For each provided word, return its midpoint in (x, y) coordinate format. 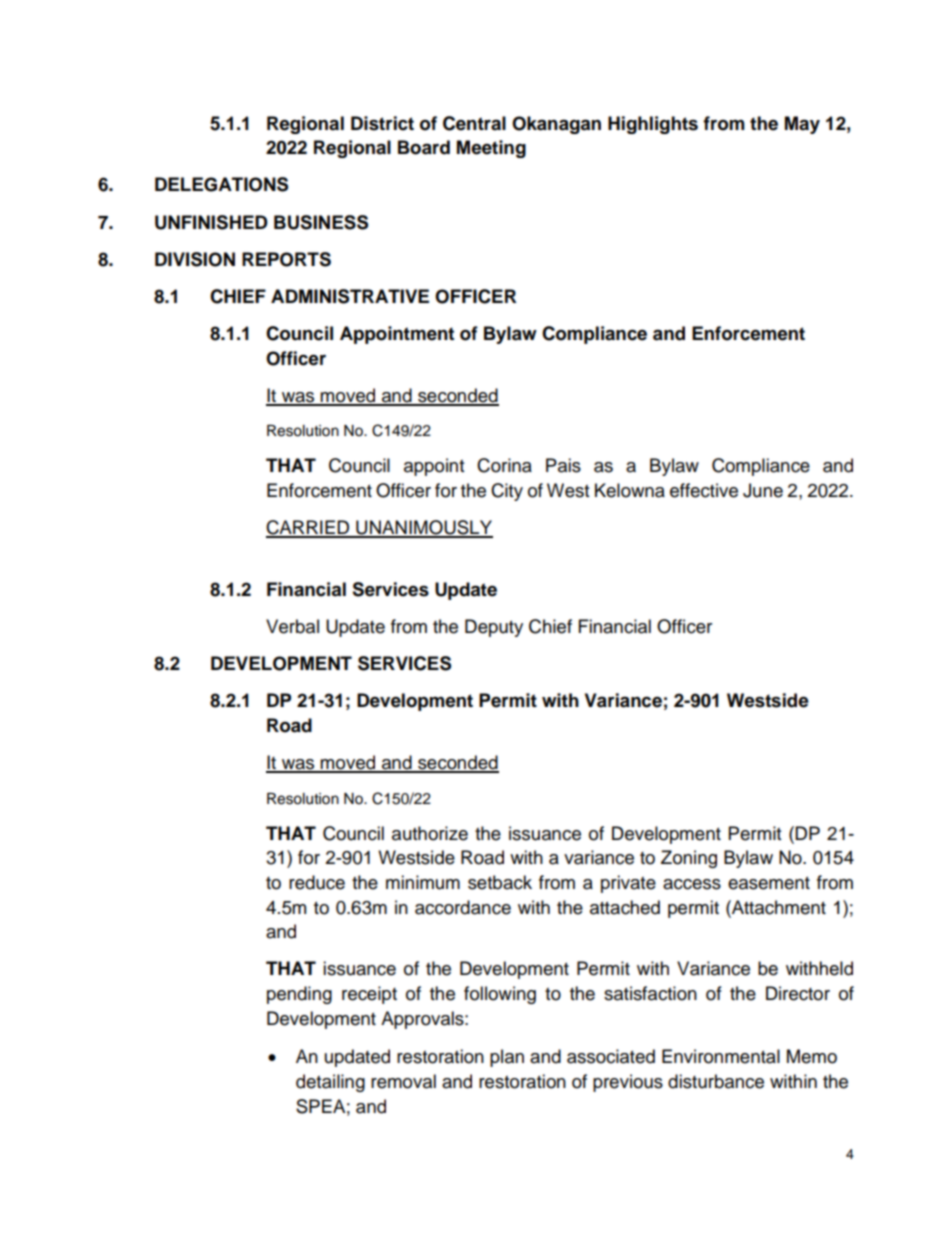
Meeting (491, 149)
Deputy (494, 628)
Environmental (721, 1056)
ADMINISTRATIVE (350, 296)
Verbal (292, 626)
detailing (330, 1083)
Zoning (689, 859)
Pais (563, 465)
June (763, 490)
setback (500, 882)
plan (507, 1058)
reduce (317, 882)
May (802, 125)
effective (704, 490)
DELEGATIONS (221, 184)
